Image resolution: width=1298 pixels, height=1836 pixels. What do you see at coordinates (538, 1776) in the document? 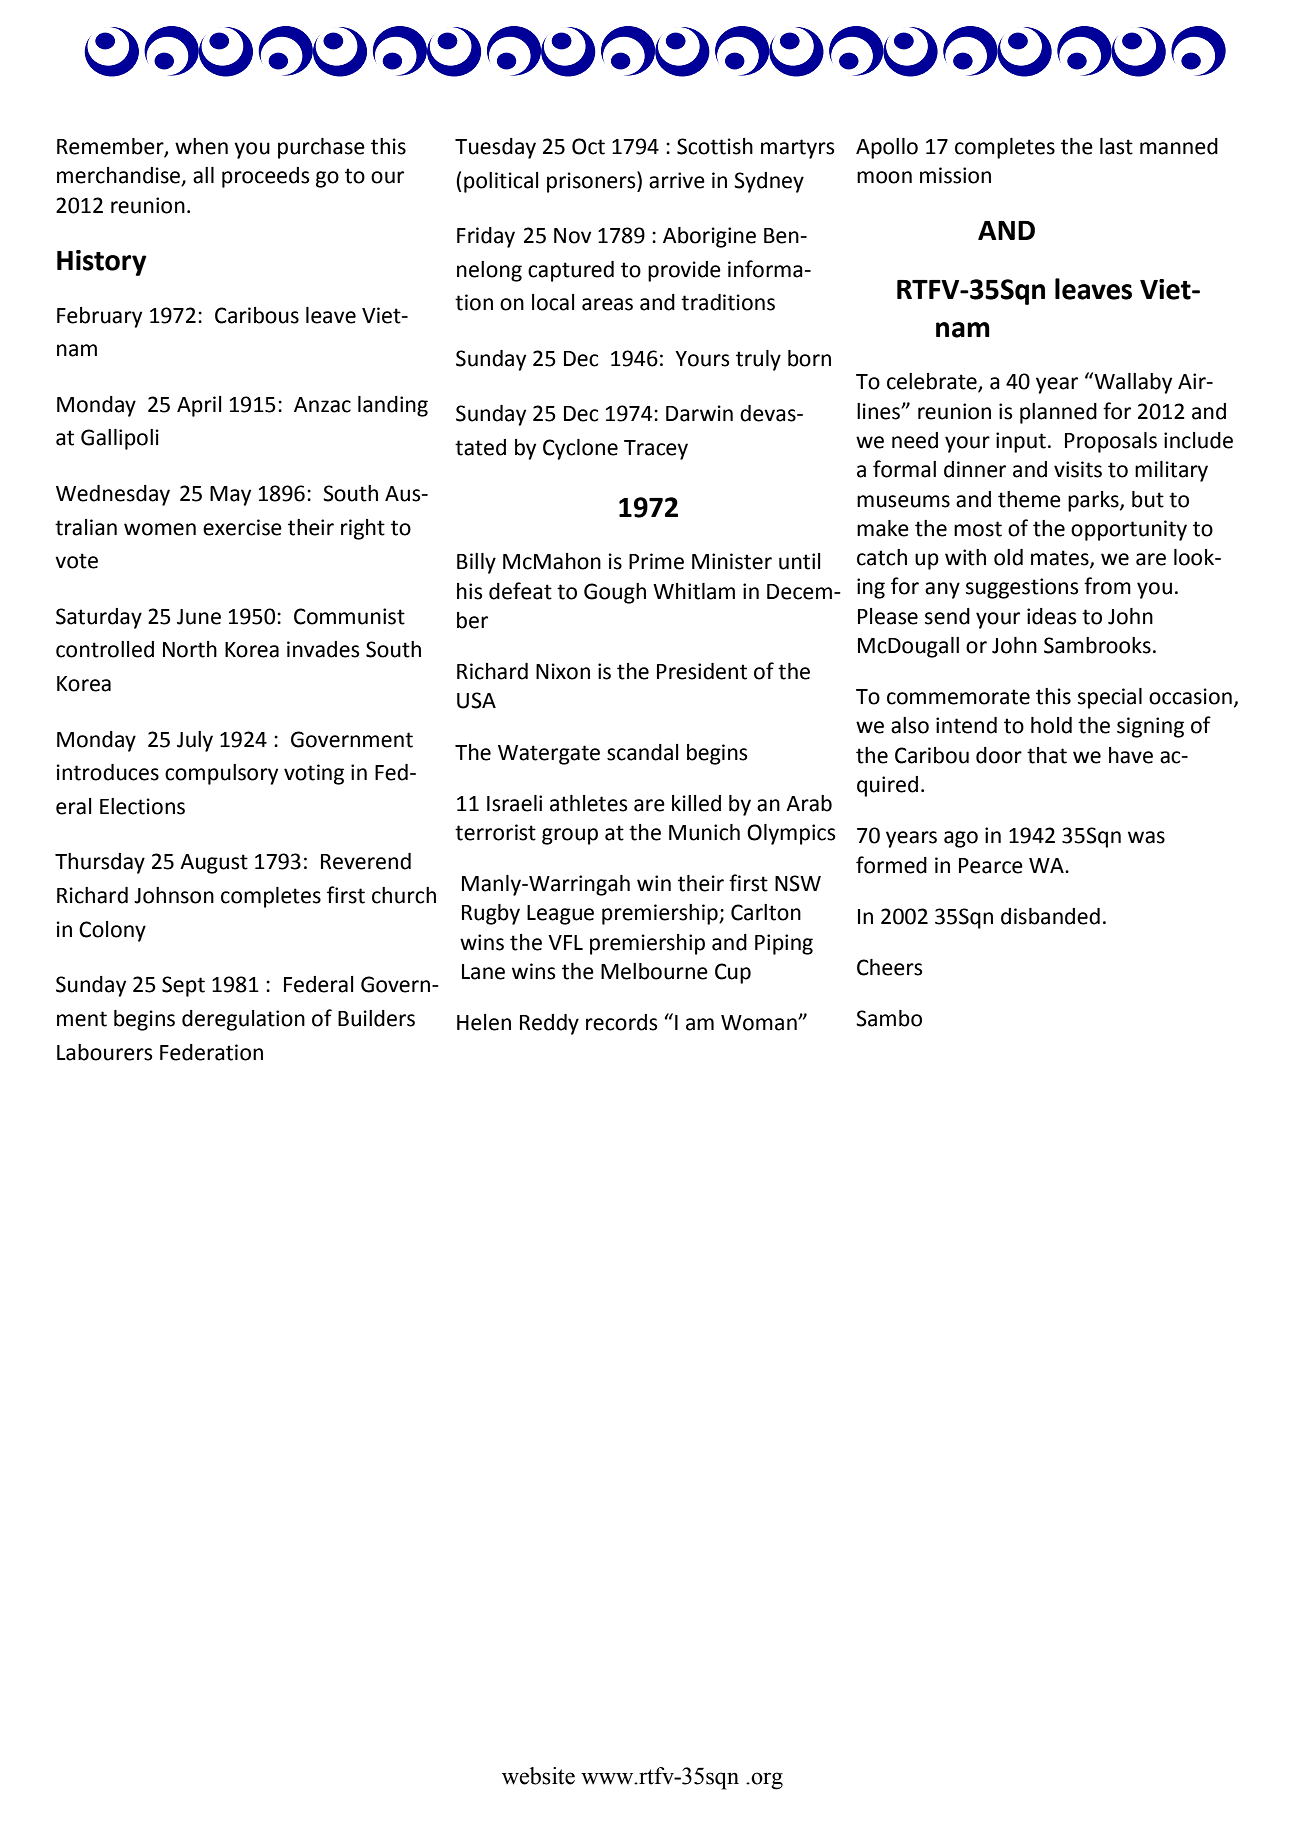
I see `website` at bounding box center [538, 1776].
